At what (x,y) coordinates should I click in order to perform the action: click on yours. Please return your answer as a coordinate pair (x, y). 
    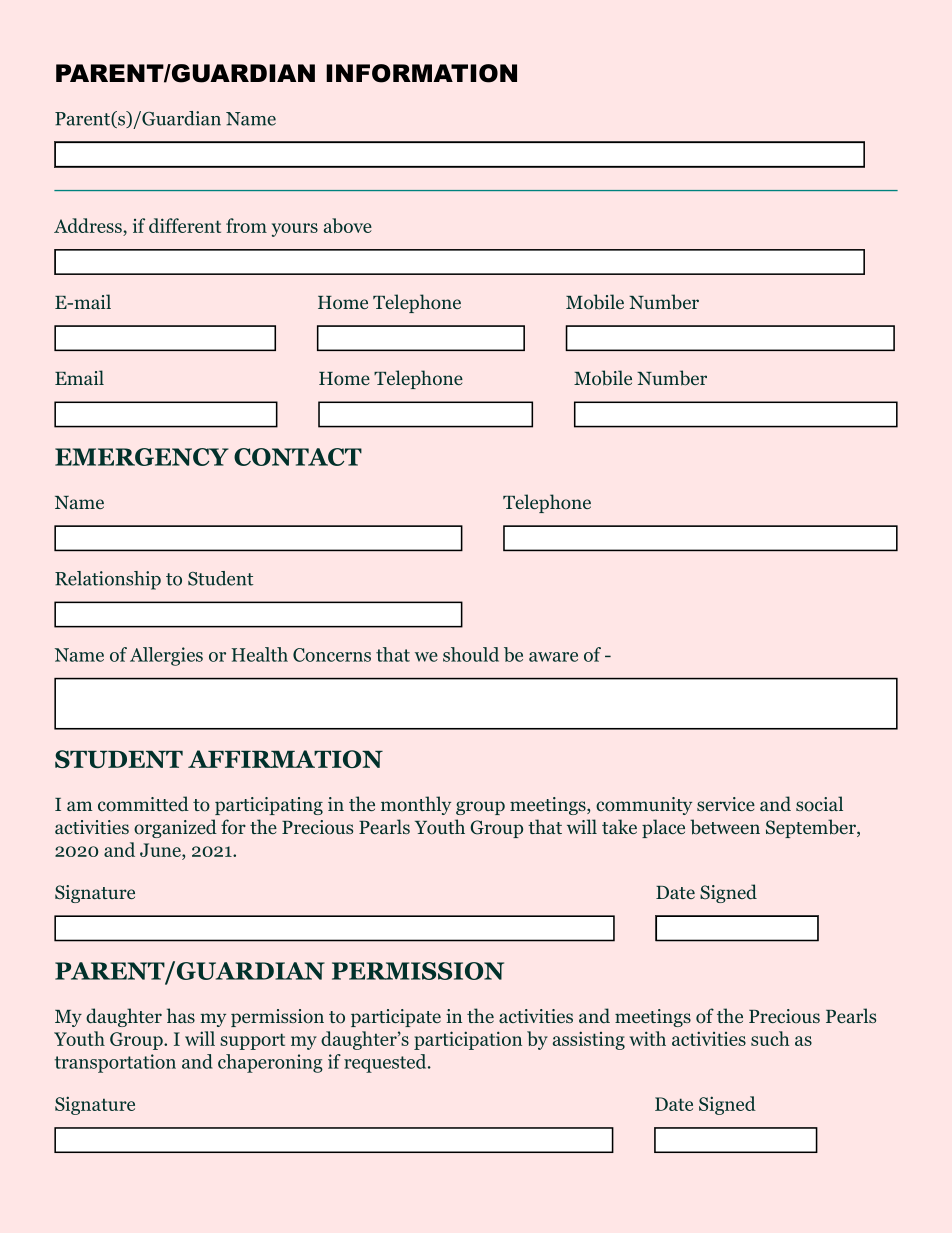
    Looking at the image, I should click on (295, 230).
